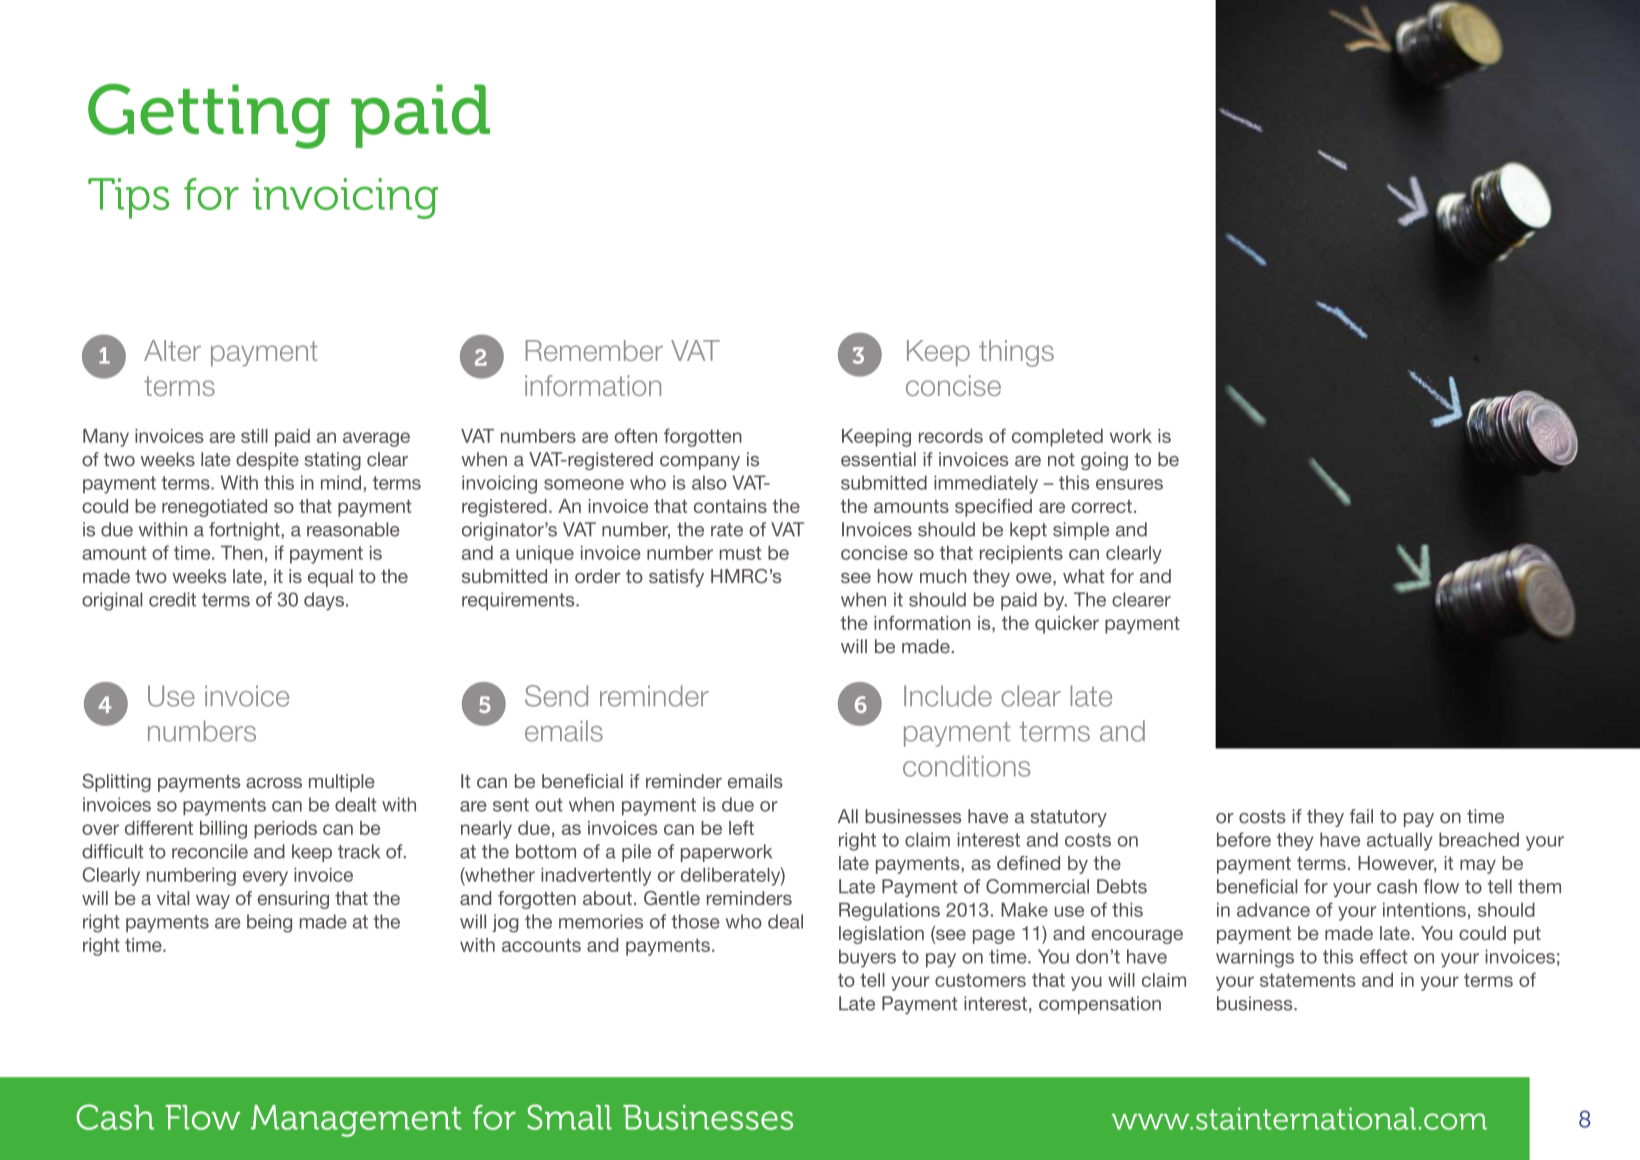 Image resolution: width=1640 pixels, height=1160 pixels. Describe the element at coordinates (267, 461) in the screenshot. I see `despite` at that location.
